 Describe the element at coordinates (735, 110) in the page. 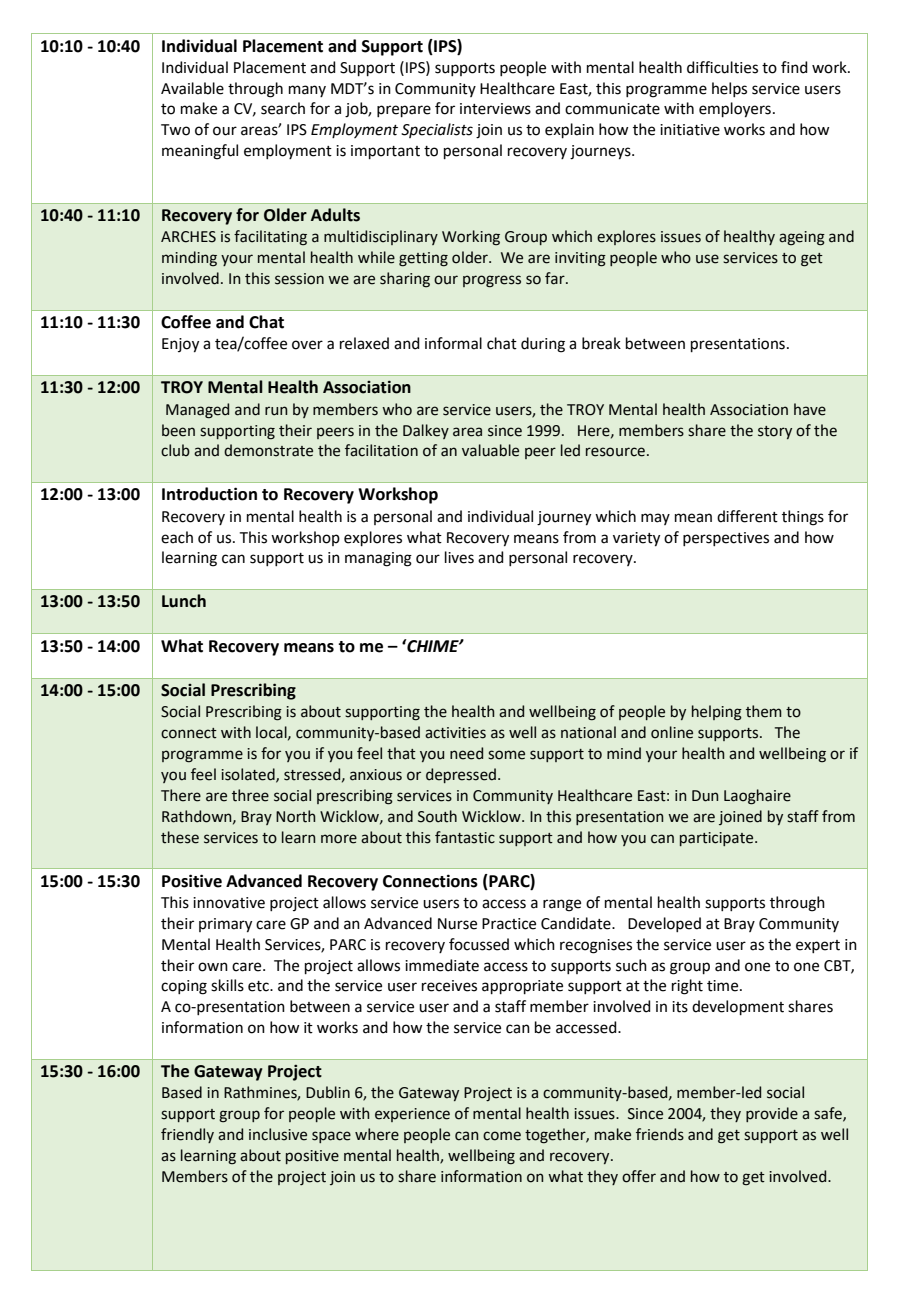

I see `employers` at that location.
